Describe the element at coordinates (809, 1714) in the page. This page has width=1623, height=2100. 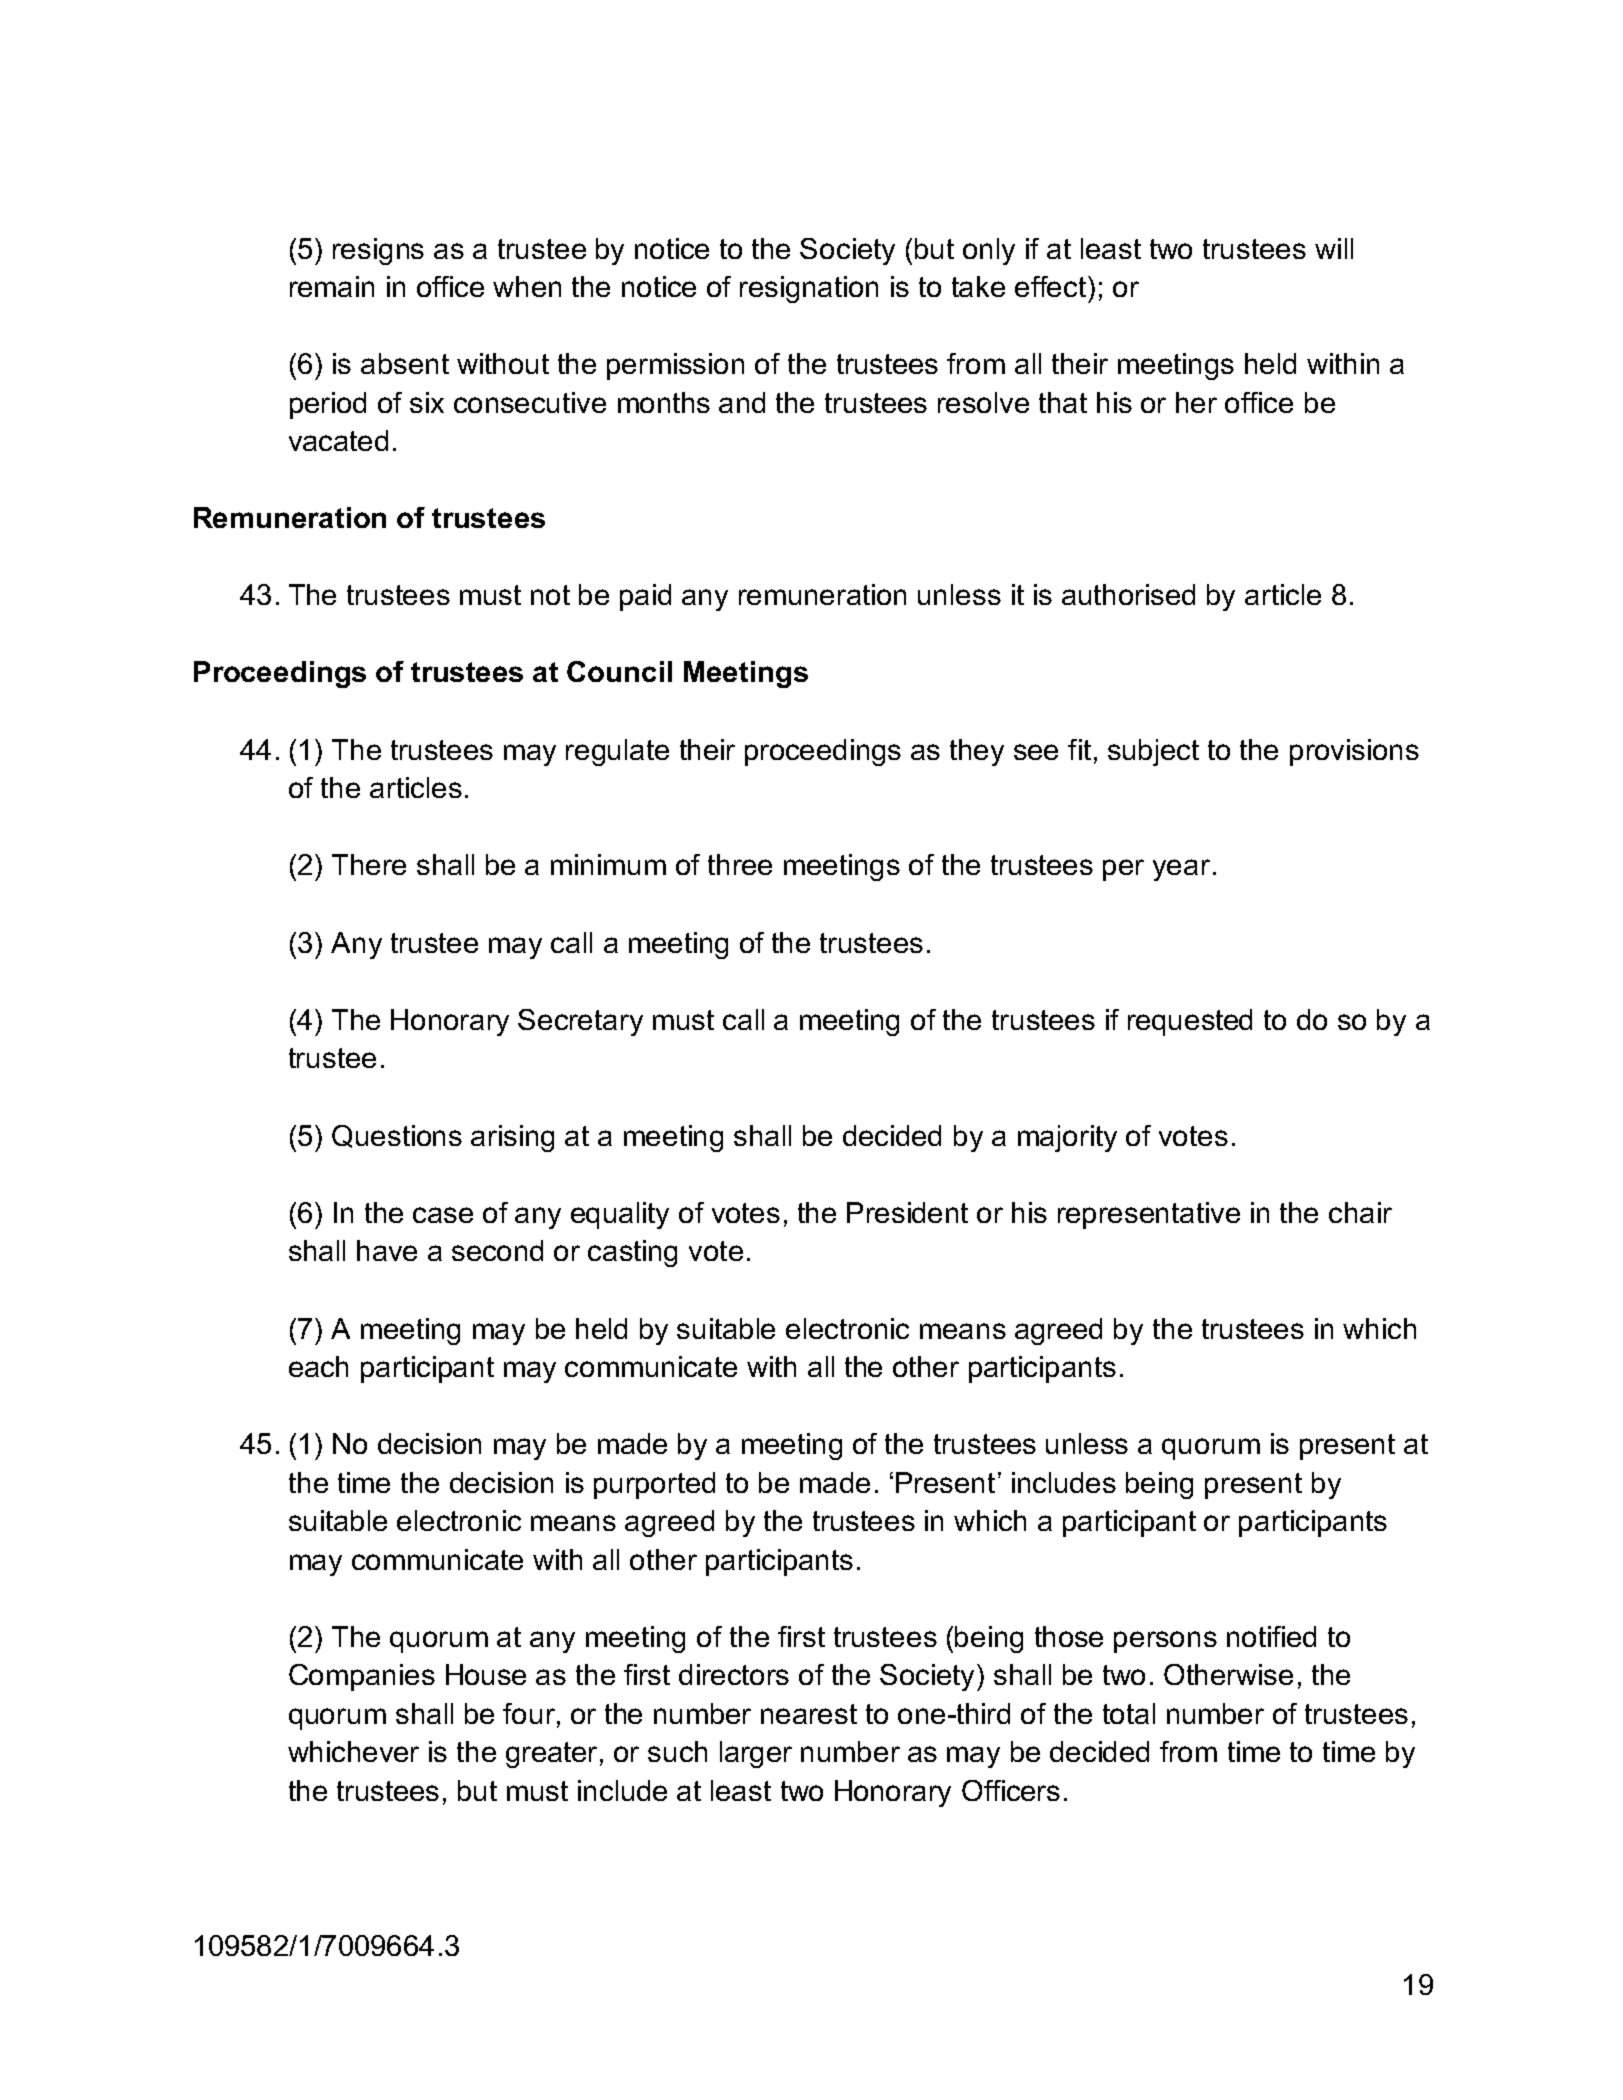
I see `nearest` at that location.
